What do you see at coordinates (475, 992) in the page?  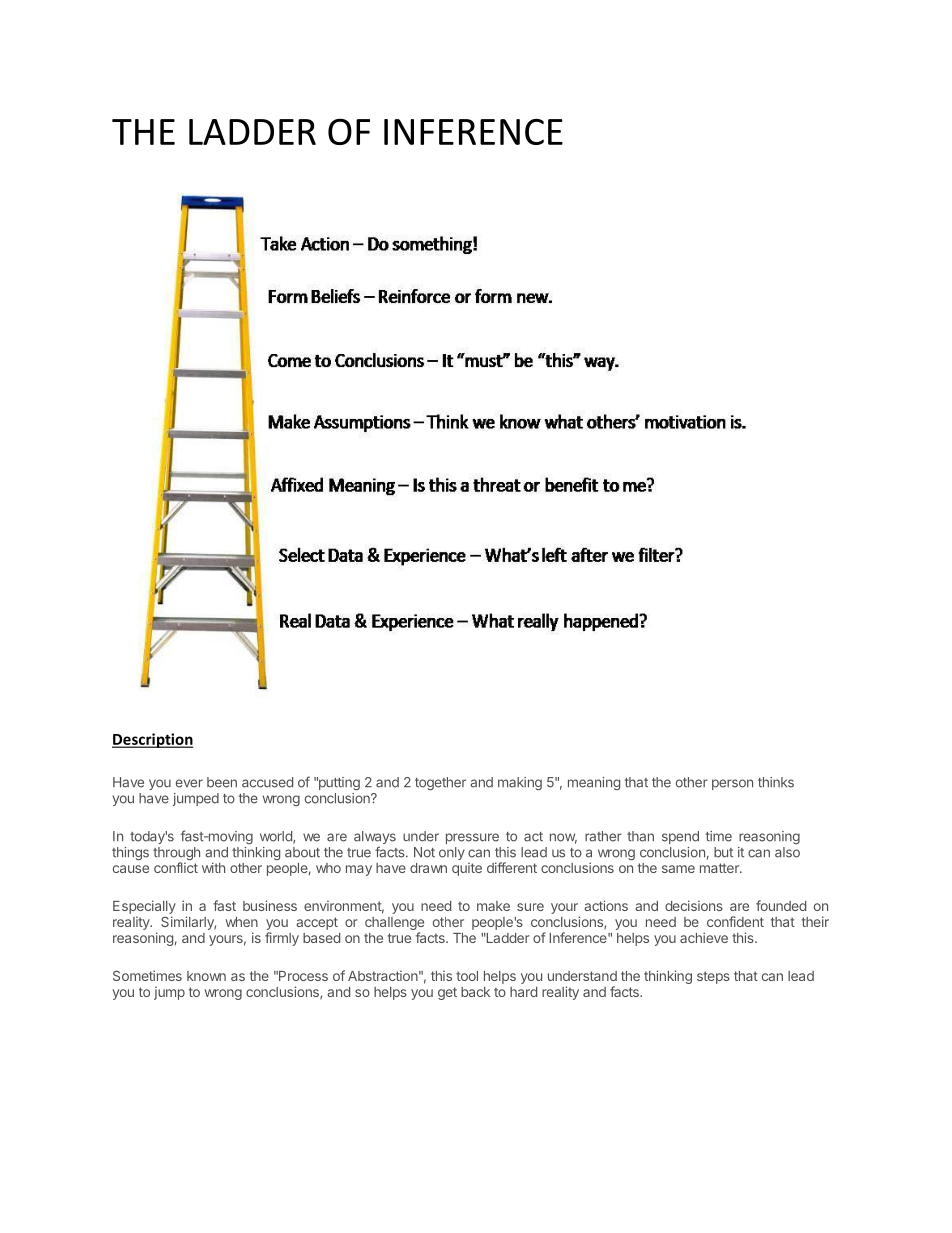 I see `back` at bounding box center [475, 992].
